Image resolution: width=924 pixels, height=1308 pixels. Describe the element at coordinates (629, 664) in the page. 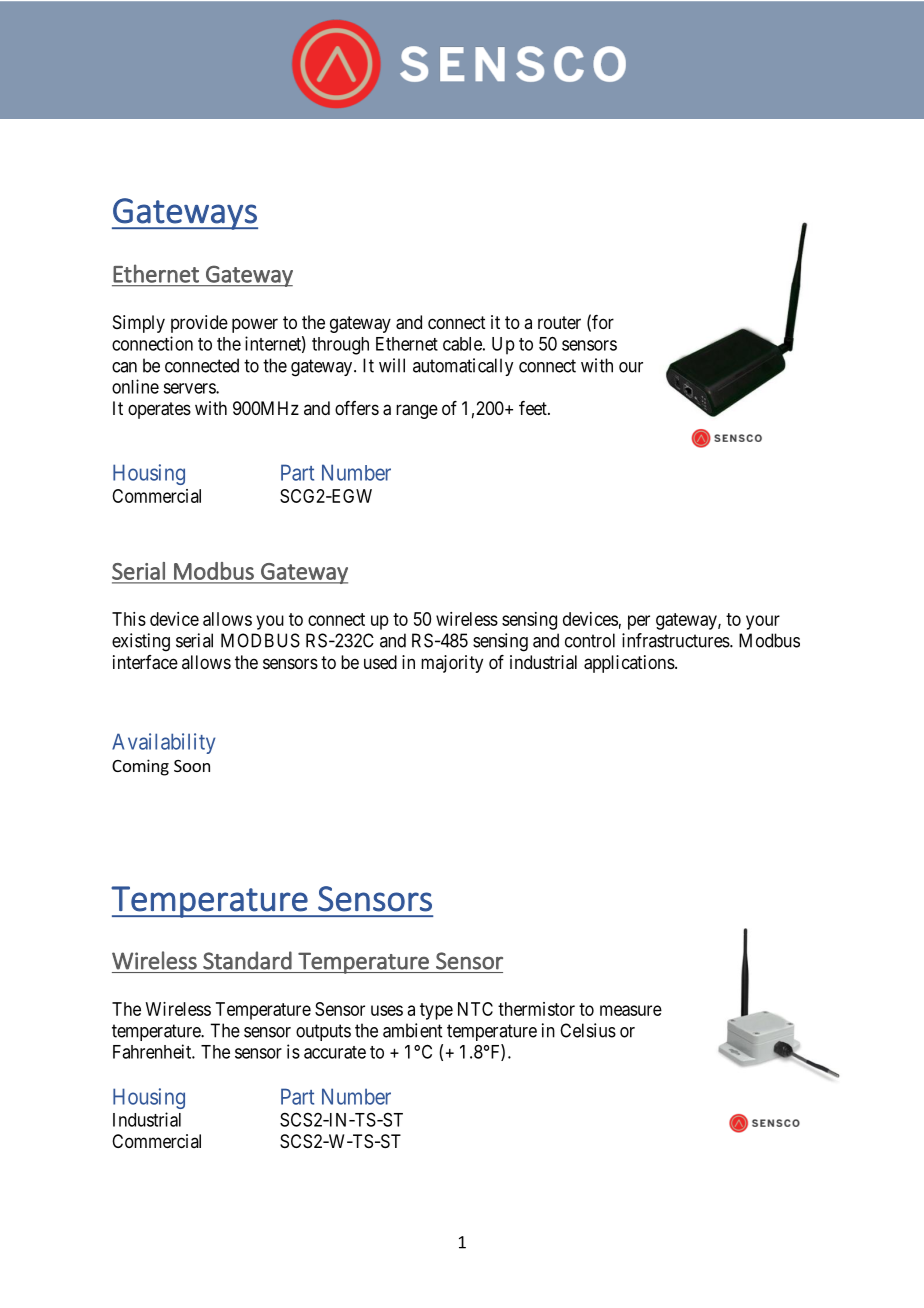

I see `applications` at that location.
